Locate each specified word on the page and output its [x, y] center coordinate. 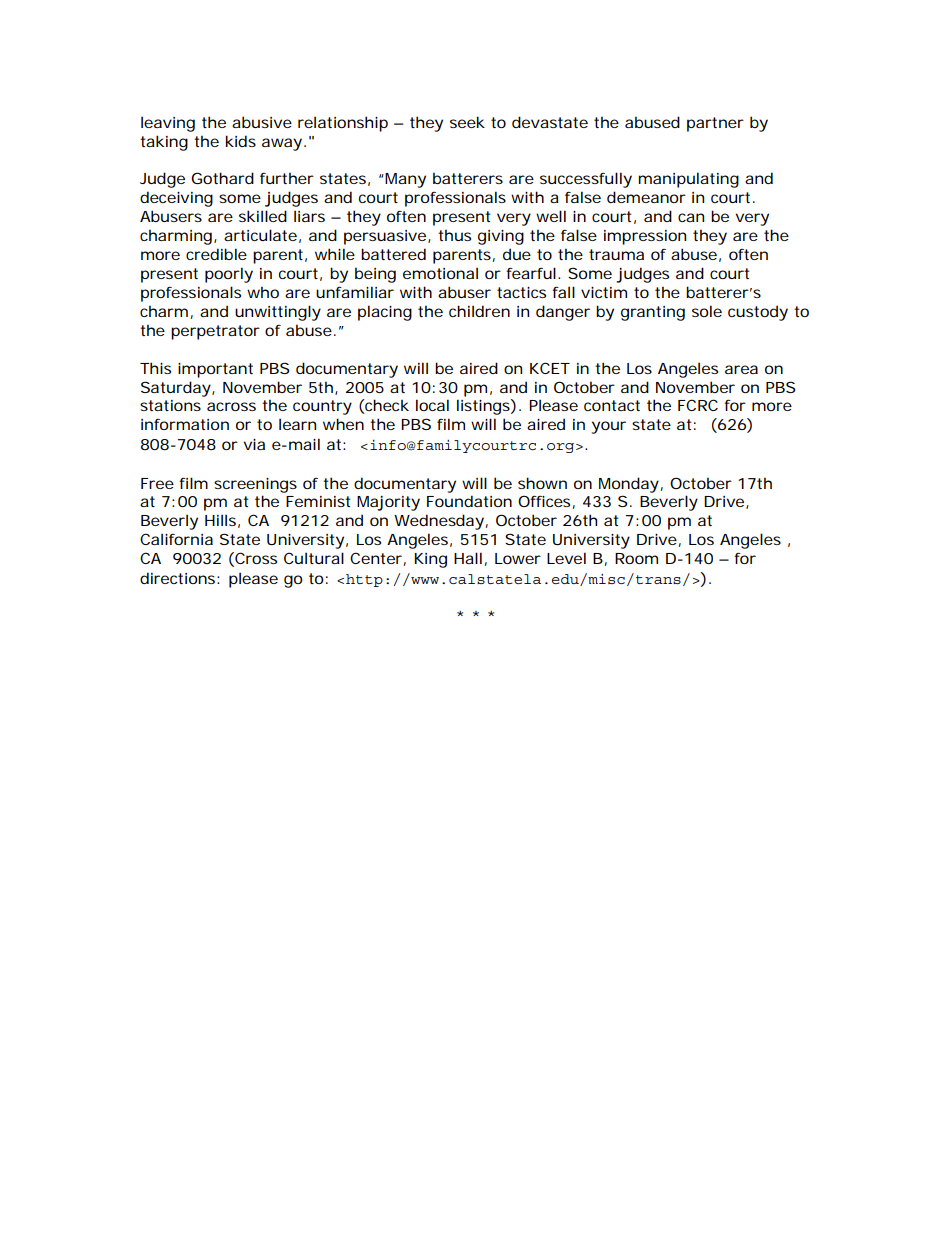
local [432, 405]
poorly [229, 275]
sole [707, 311]
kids [241, 141]
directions [180, 578]
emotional [440, 273]
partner [715, 124]
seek [467, 122]
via [254, 444]
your [608, 427]
